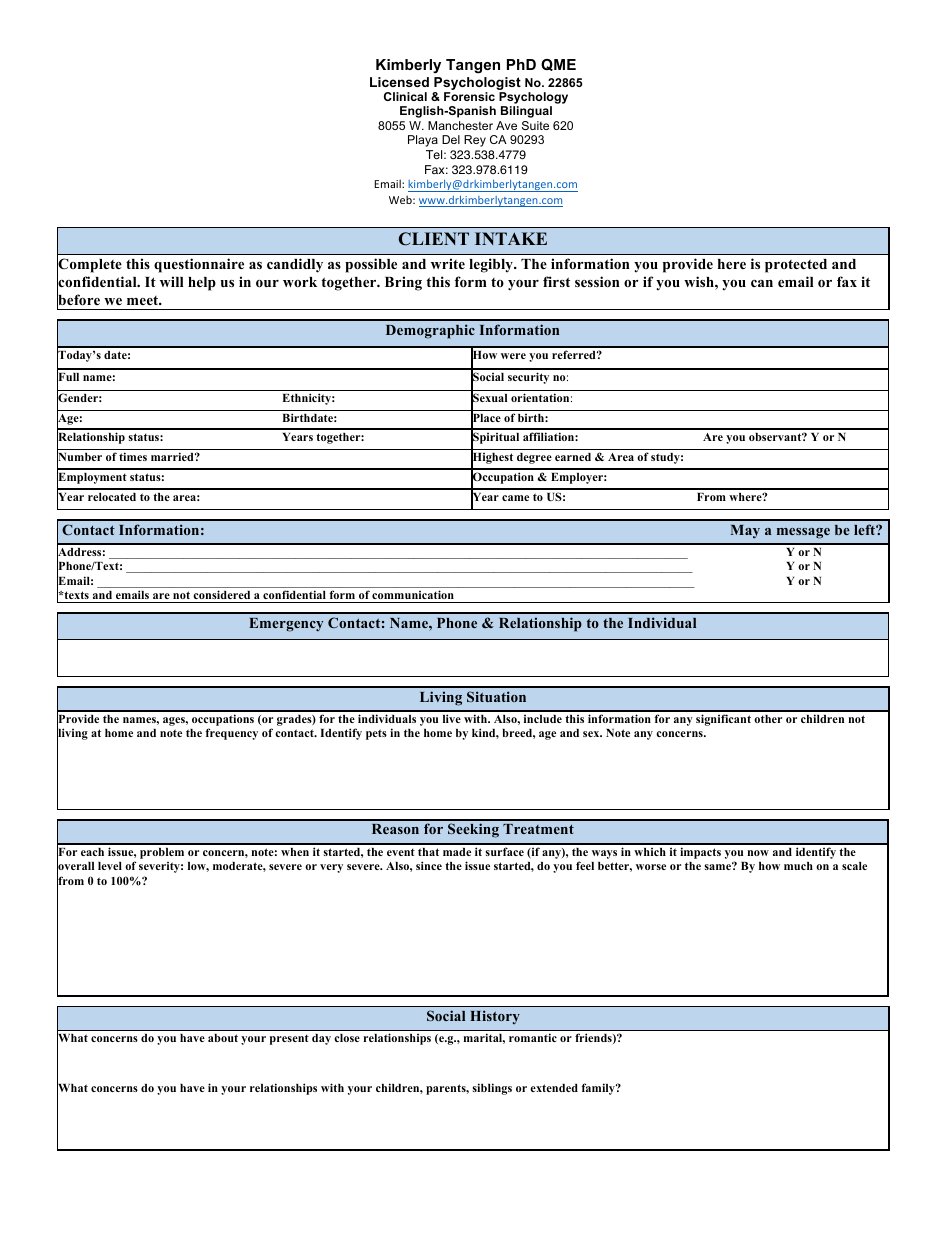 Image resolution: width=952 pixels, height=1233 pixels. I want to click on Emergency, so click(286, 625).
